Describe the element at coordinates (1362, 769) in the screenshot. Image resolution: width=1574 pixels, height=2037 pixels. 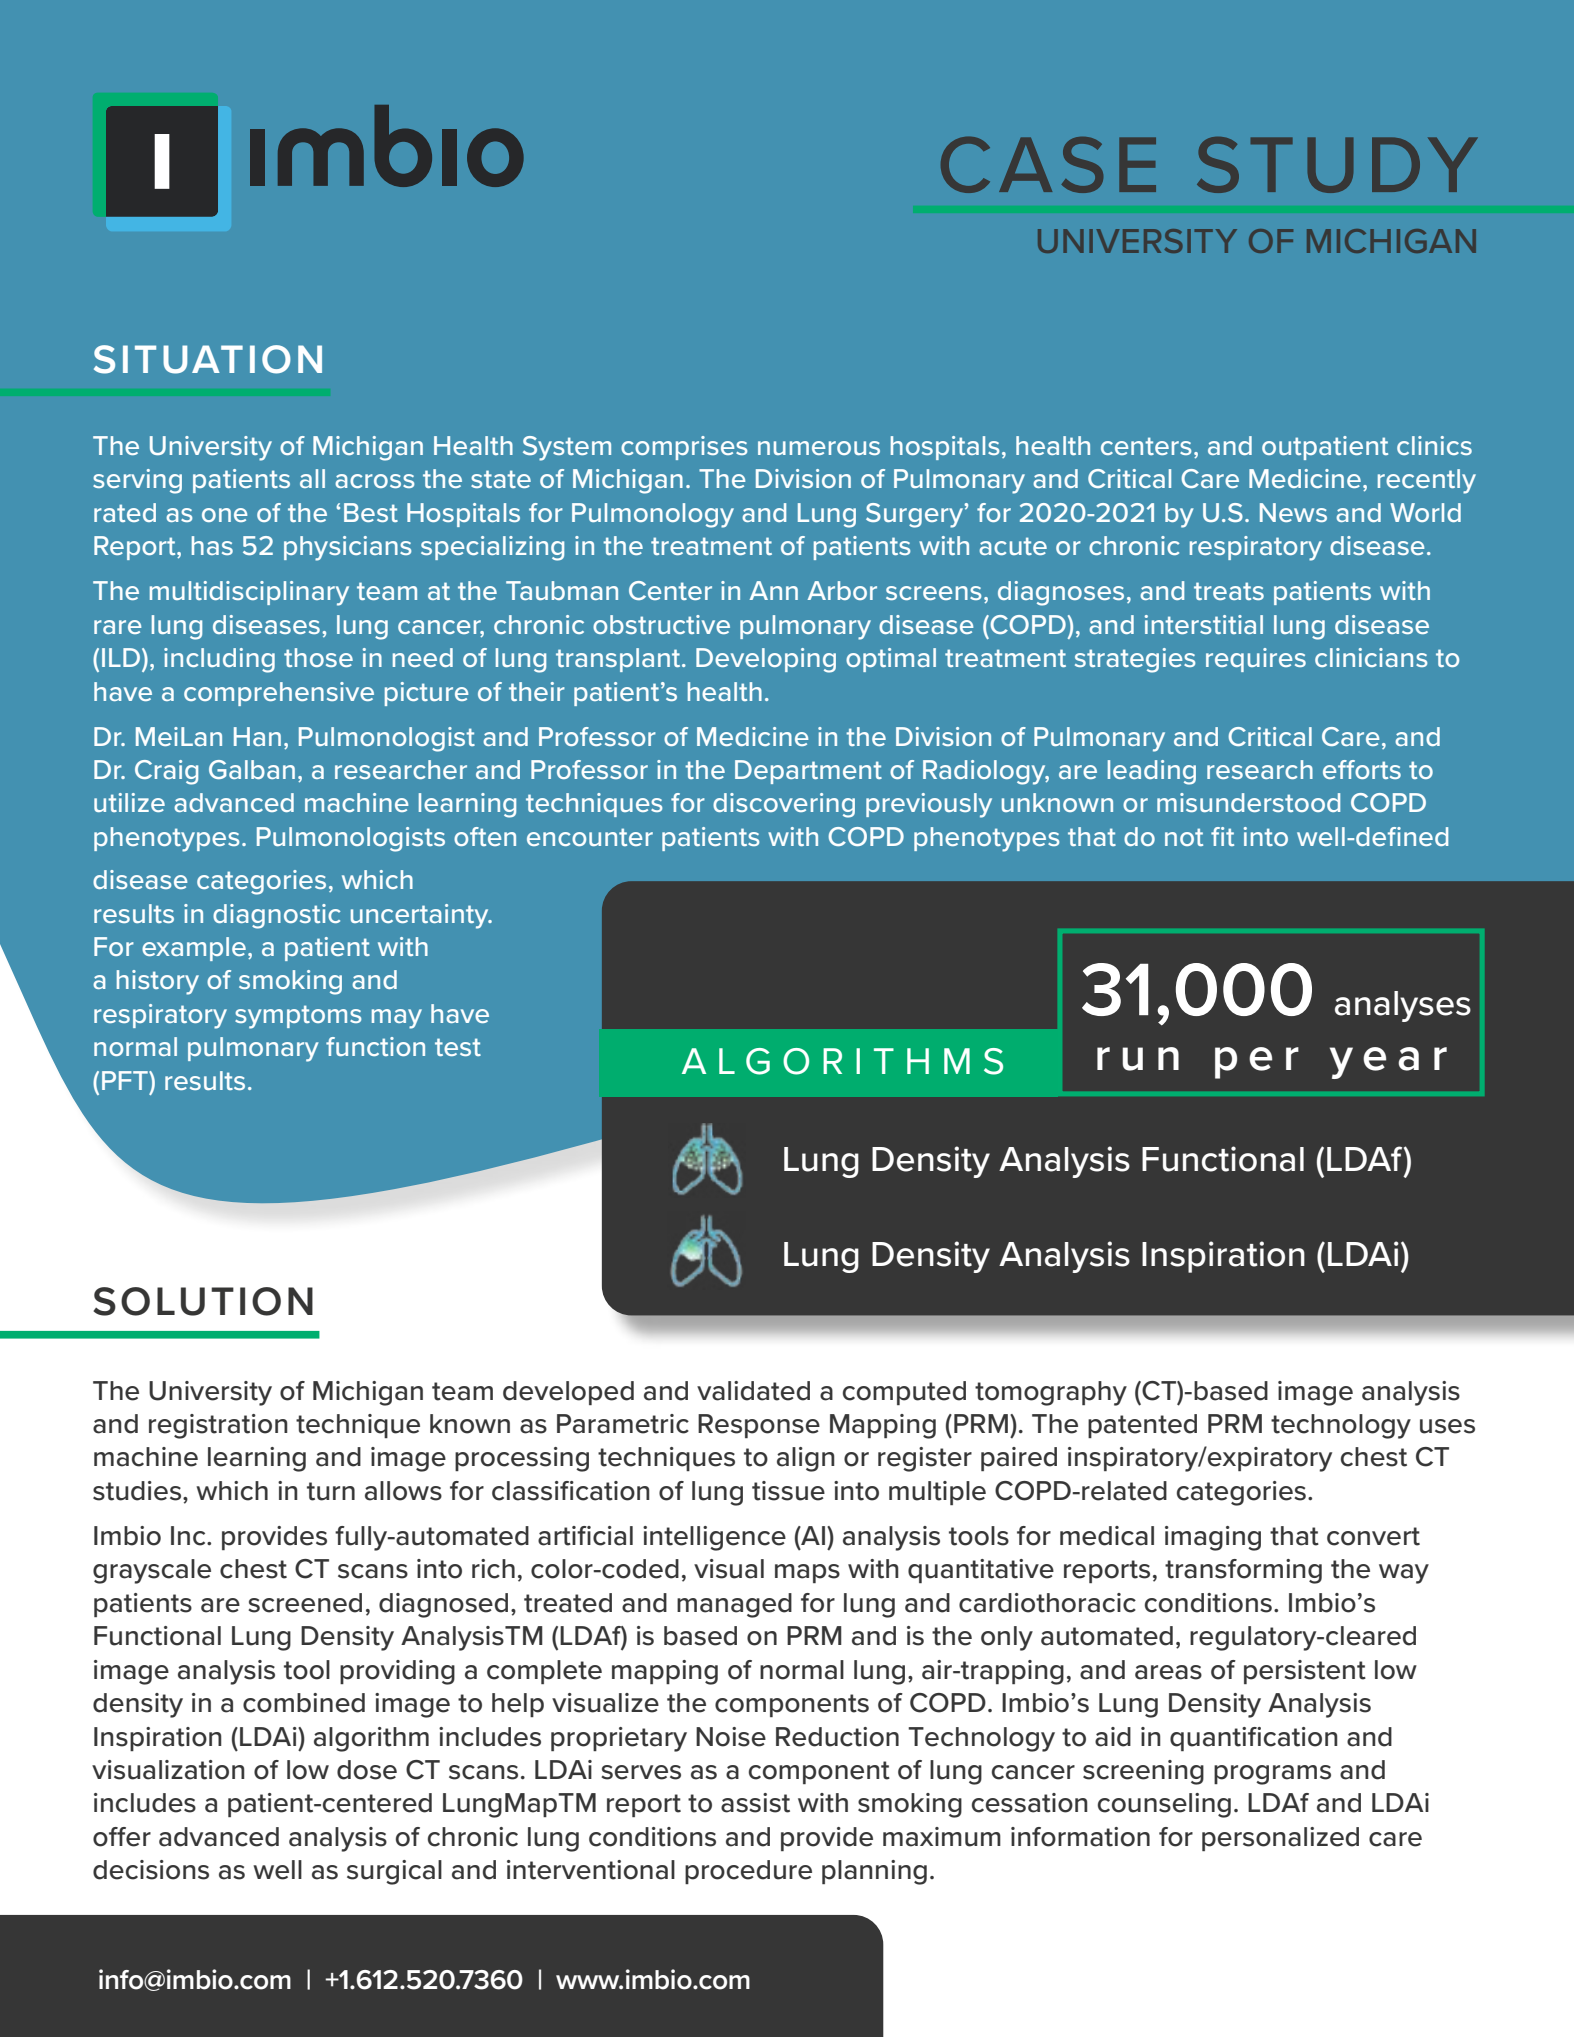
I see `efforts` at that location.
